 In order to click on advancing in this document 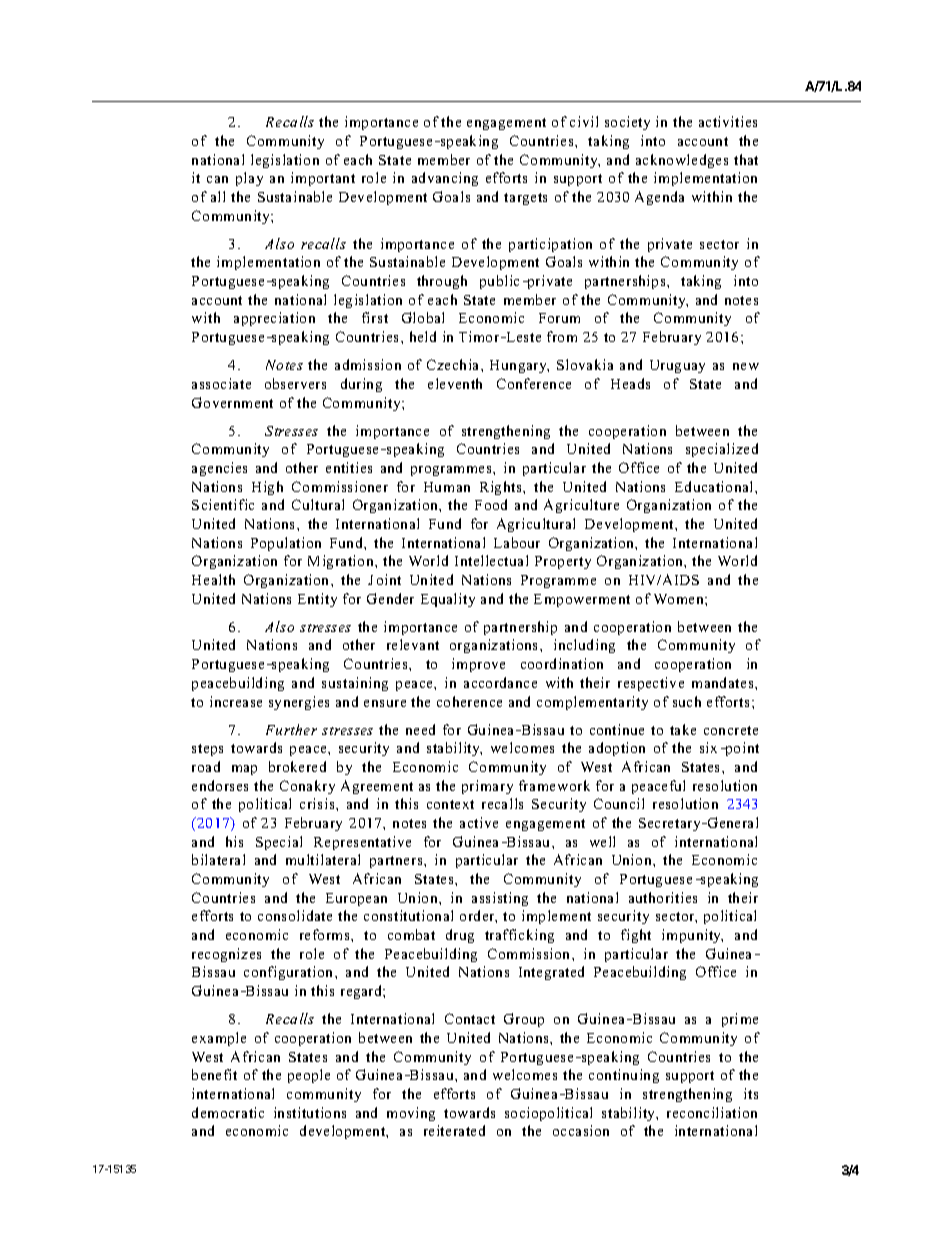, I will do `click(445, 179)`.
